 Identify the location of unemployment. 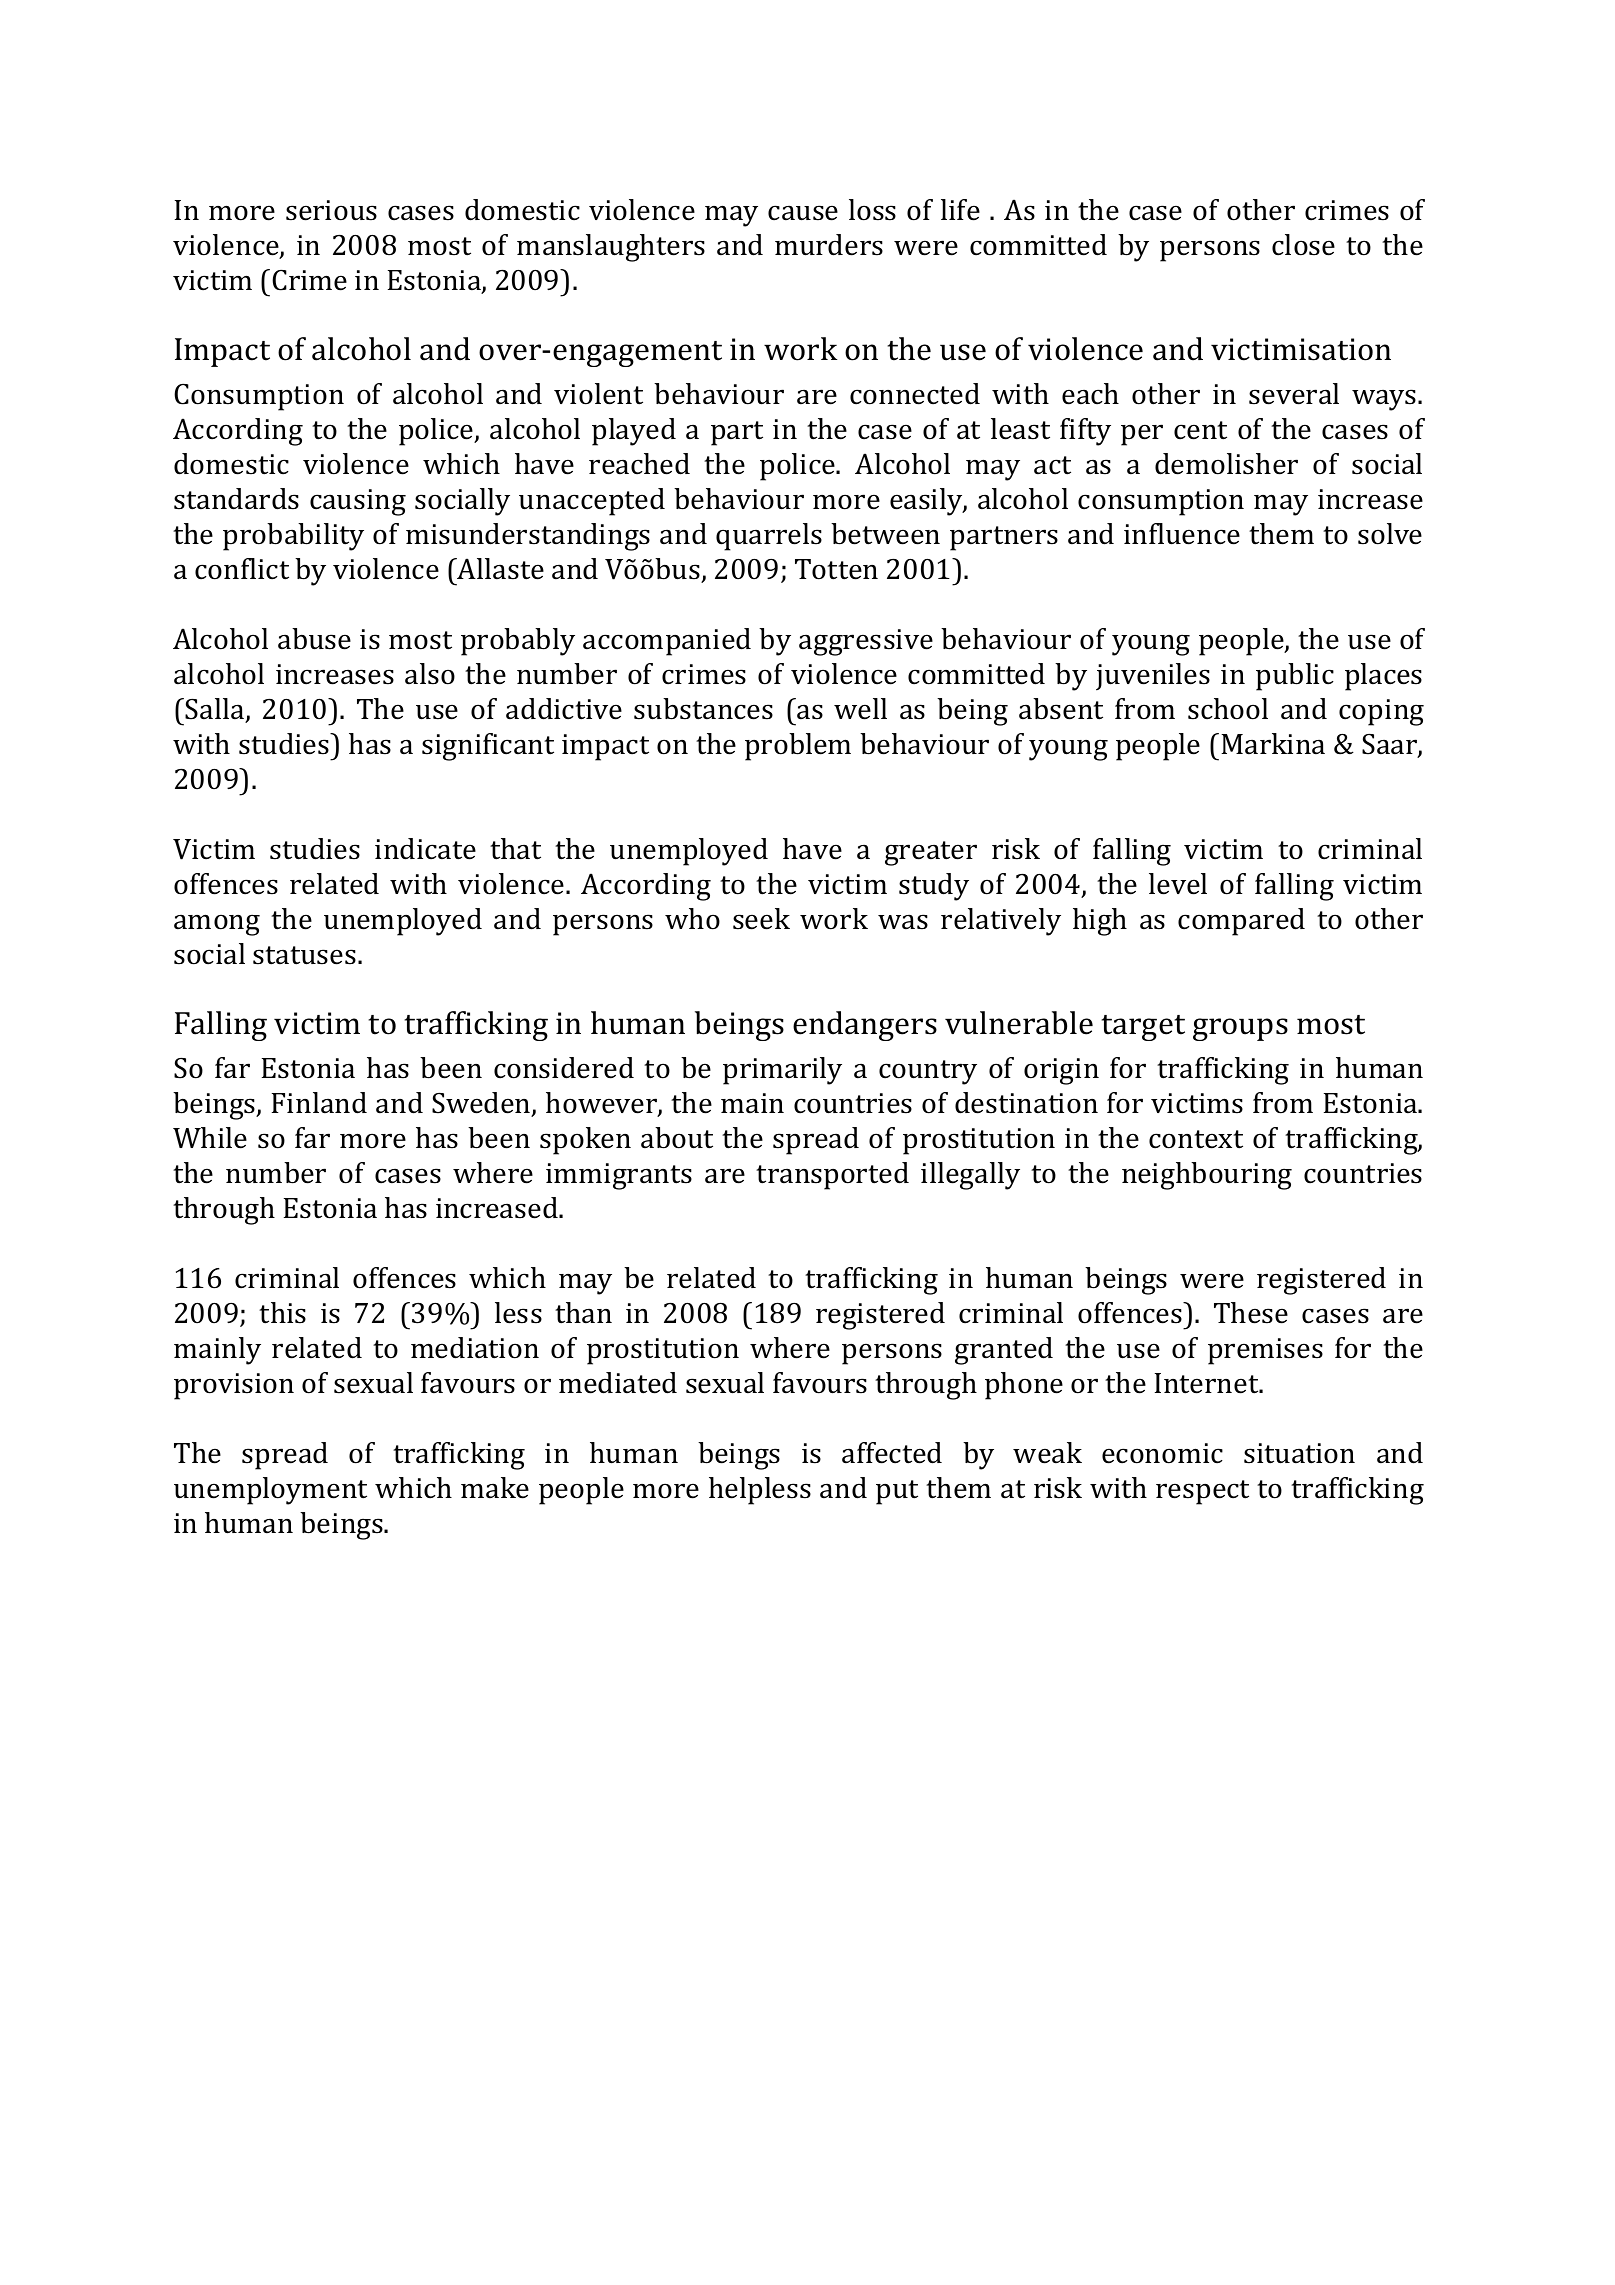
(270, 1491).
